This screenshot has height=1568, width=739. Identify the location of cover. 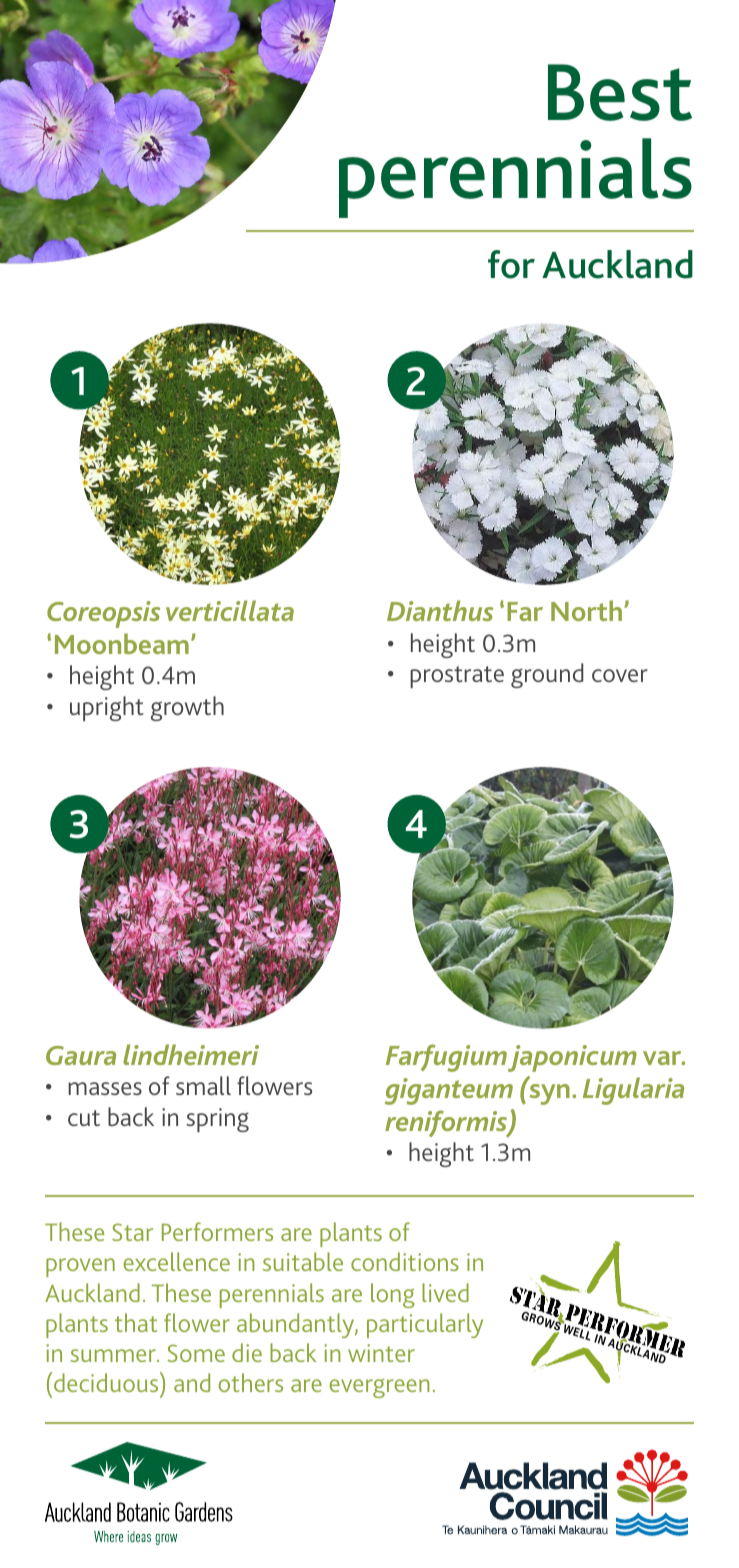
(620, 675).
